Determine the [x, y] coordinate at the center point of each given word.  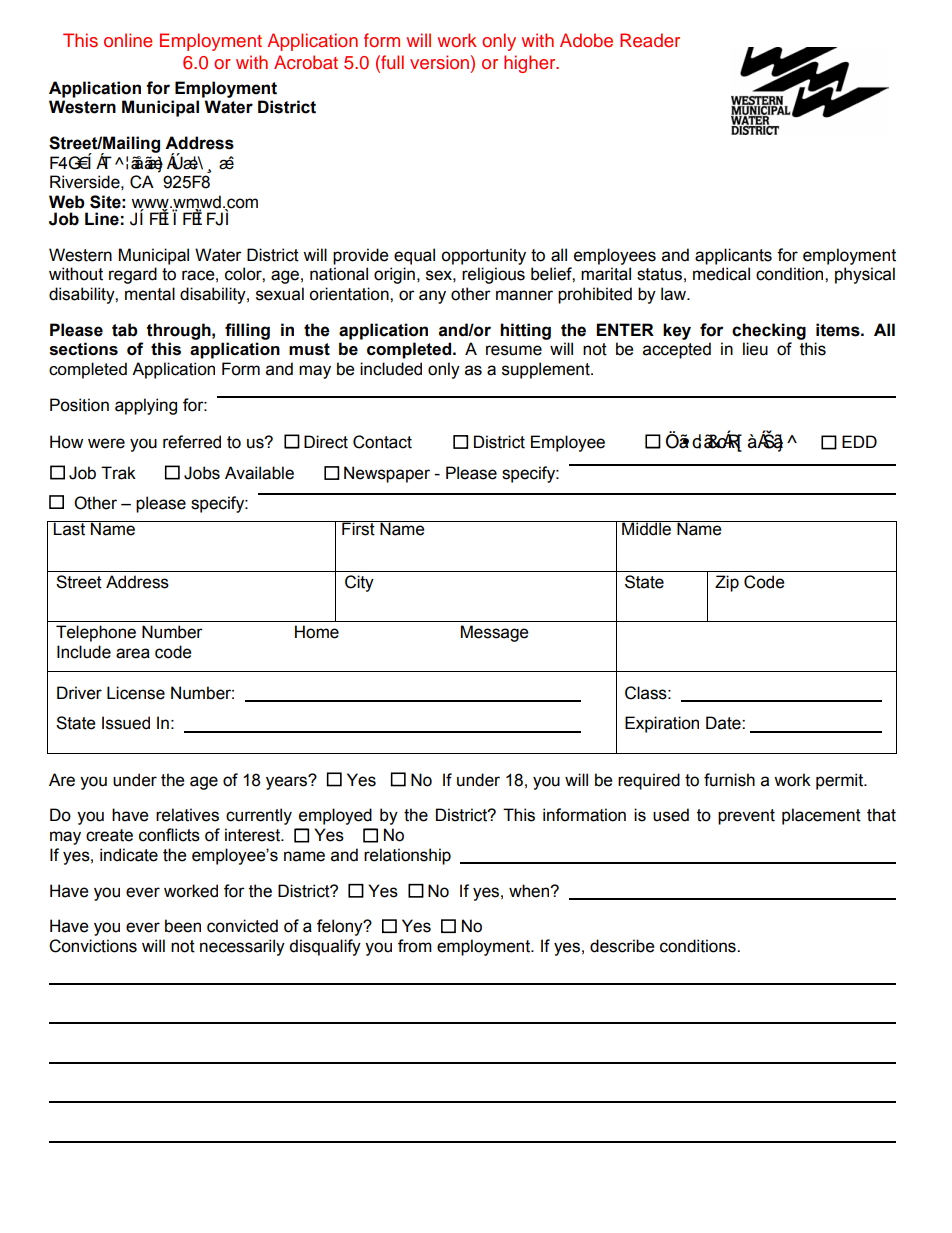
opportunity [483, 256]
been [183, 926]
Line [102, 219]
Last [70, 528]
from [415, 946]
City [359, 583]
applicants [733, 256]
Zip [727, 583]
